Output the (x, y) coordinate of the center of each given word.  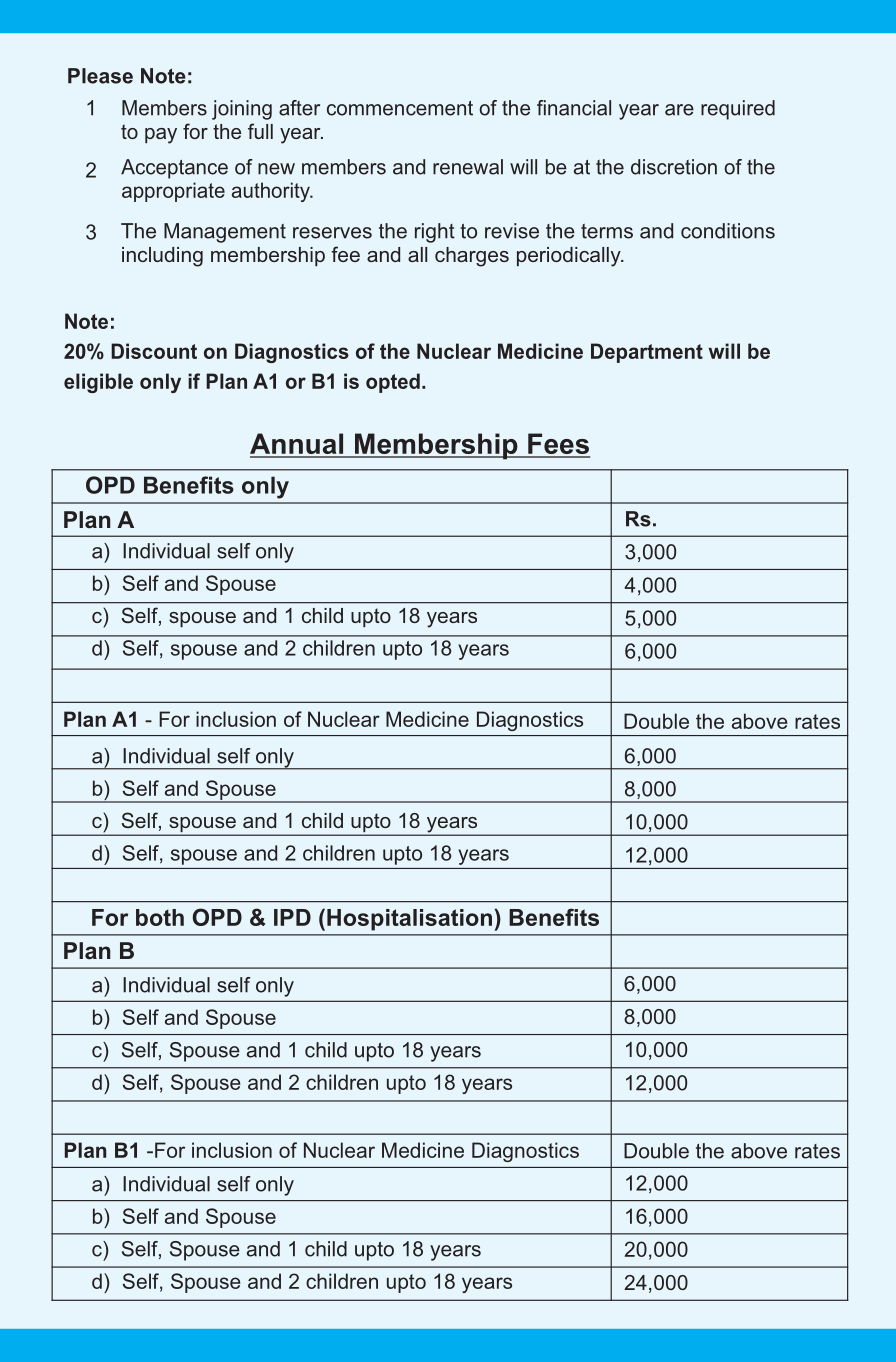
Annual (298, 445)
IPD (292, 917)
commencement (400, 108)
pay (161, 136)
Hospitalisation (409, 920)
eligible (98, 383)
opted (393, 383)
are (679, 110)
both (160, 917)
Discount (154, 351)
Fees (558, 445)
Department (647, 353)
